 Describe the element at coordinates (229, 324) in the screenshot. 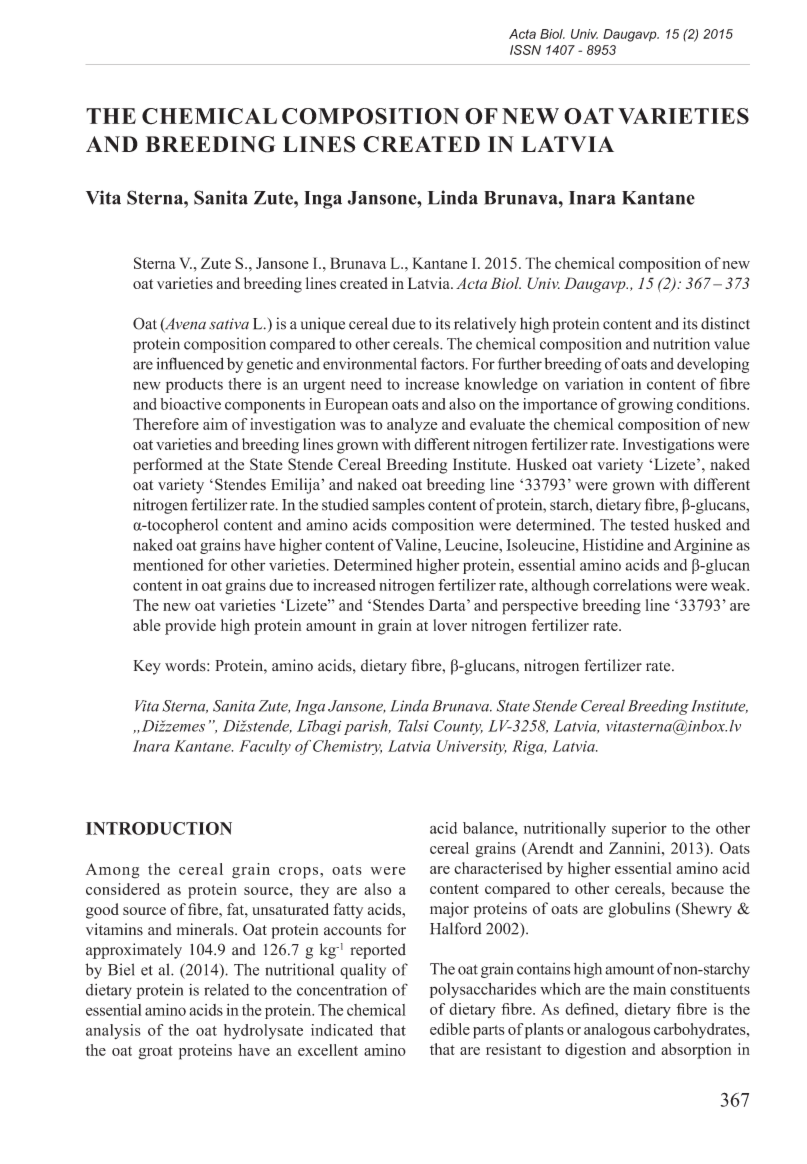

I see `sativa` at that location.
